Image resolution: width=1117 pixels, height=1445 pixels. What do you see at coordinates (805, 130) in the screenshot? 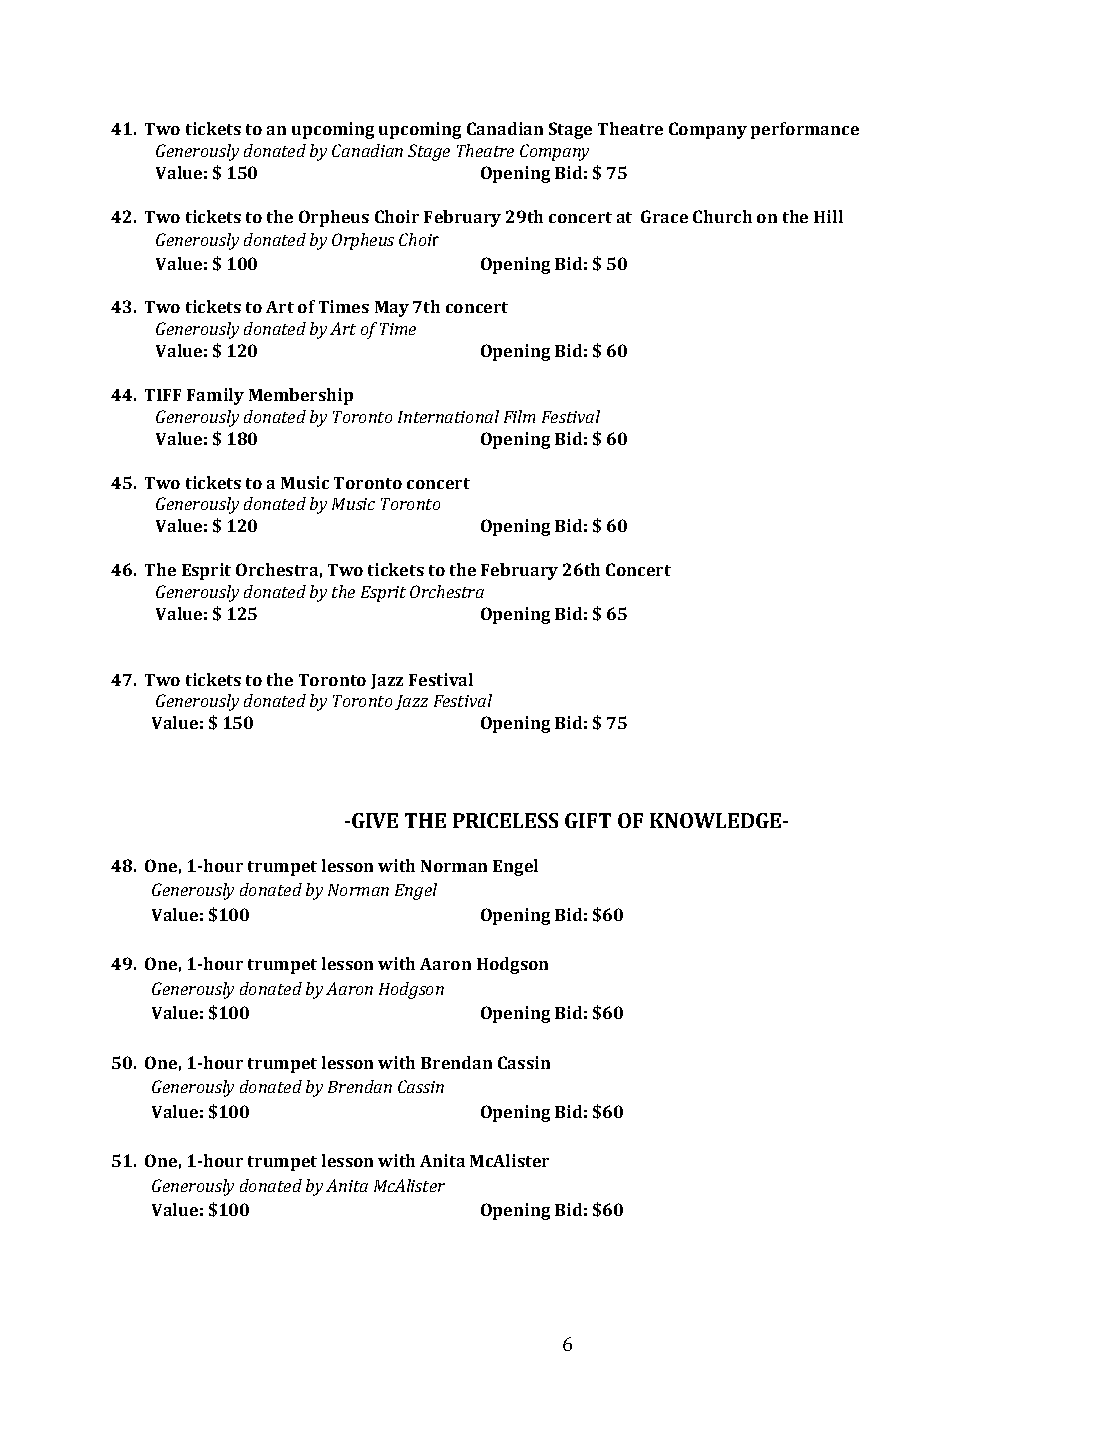
I see `performance` at bounding box center [805, 130].
